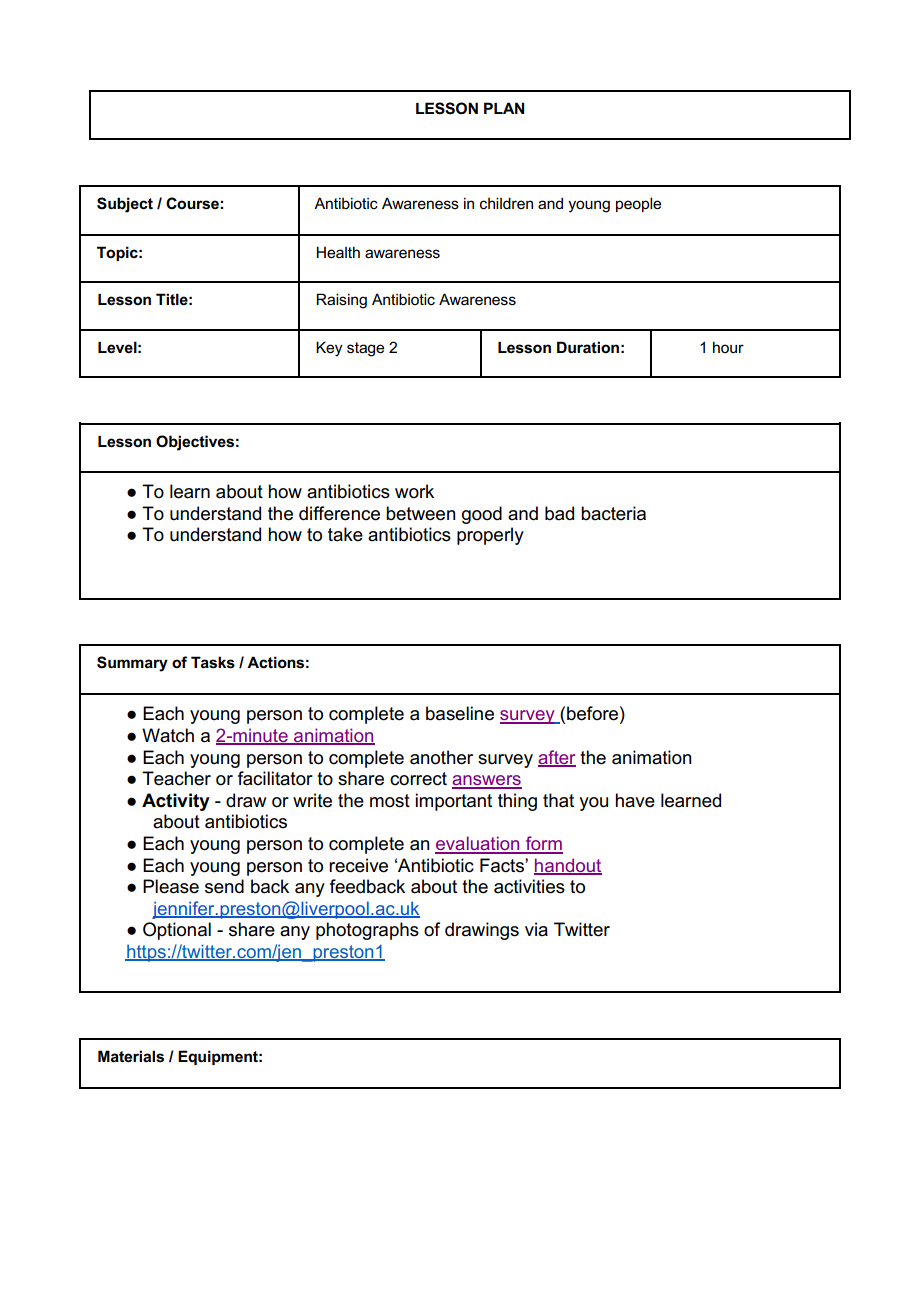 This screenshot has width=924, height=1308. What do you see at coordinates (490, 536) in the screenshot?
I see `properly` at bounding box center [490, 536].
